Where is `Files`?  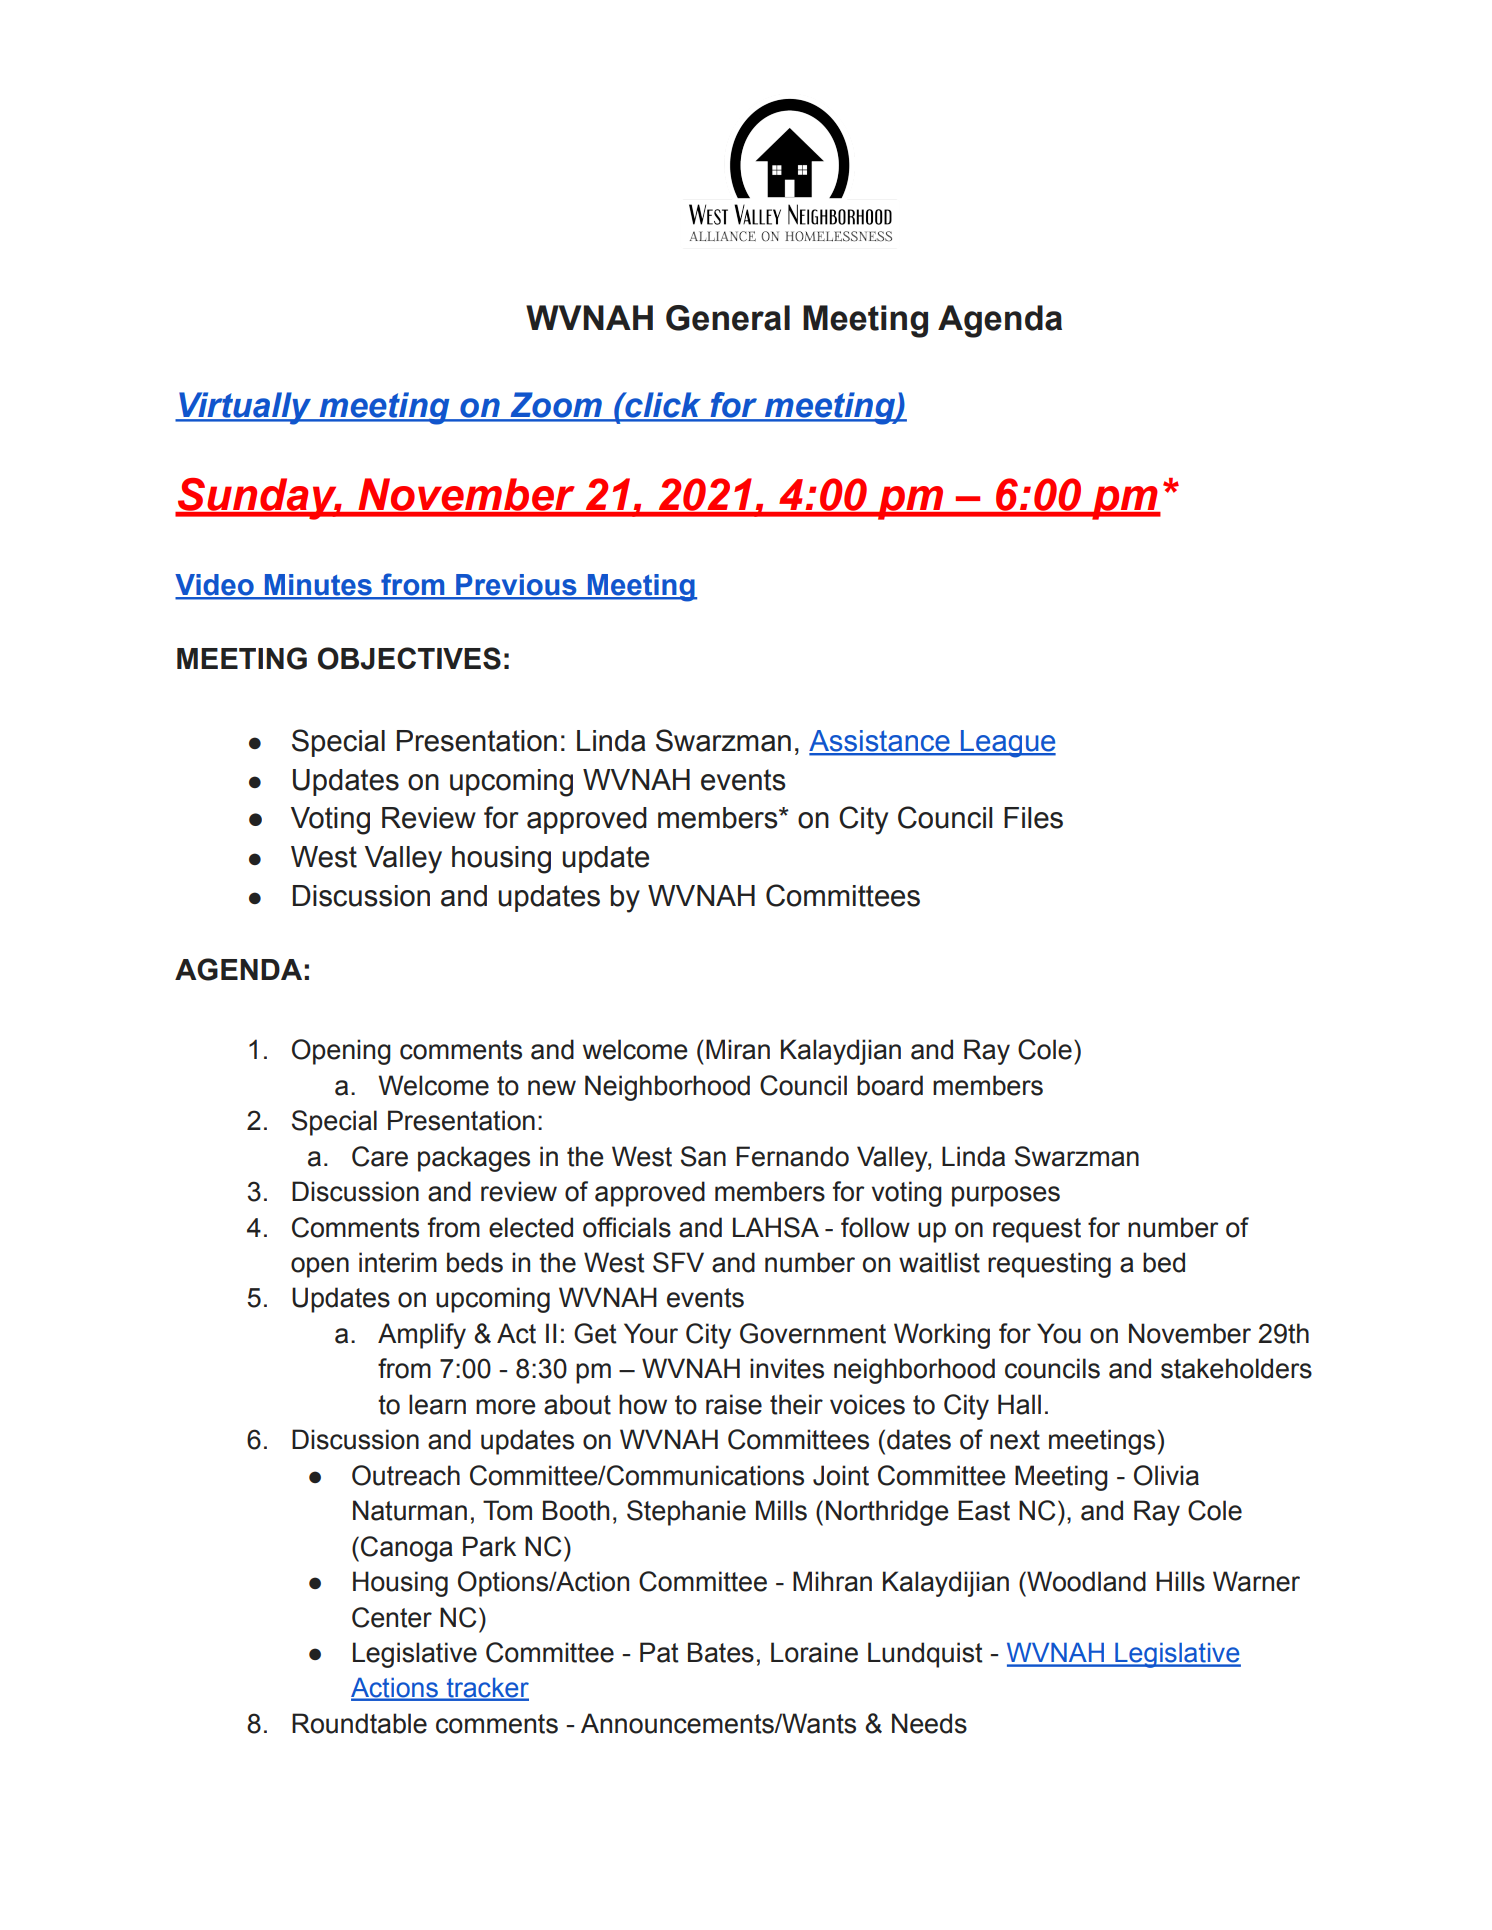
Files is located at coordinates (1033, 818).
